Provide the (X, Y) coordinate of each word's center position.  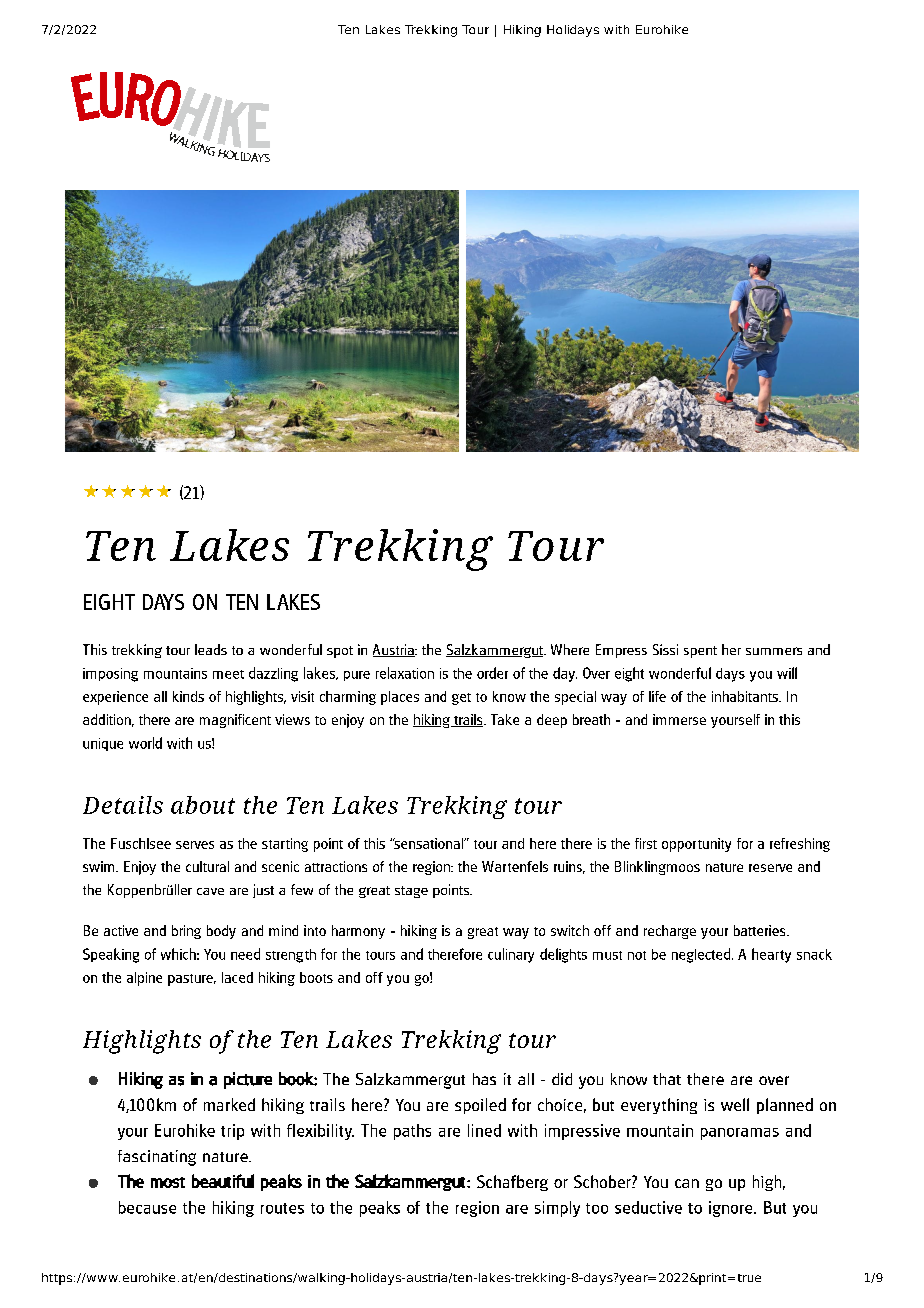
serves (195, 845)
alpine (144, 979)
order (492, 673)
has (484, 1079)
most (168, 1182)
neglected (702, 955)
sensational (429, 843)
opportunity (696, 845)
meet (228, 674)
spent (700, 652)
